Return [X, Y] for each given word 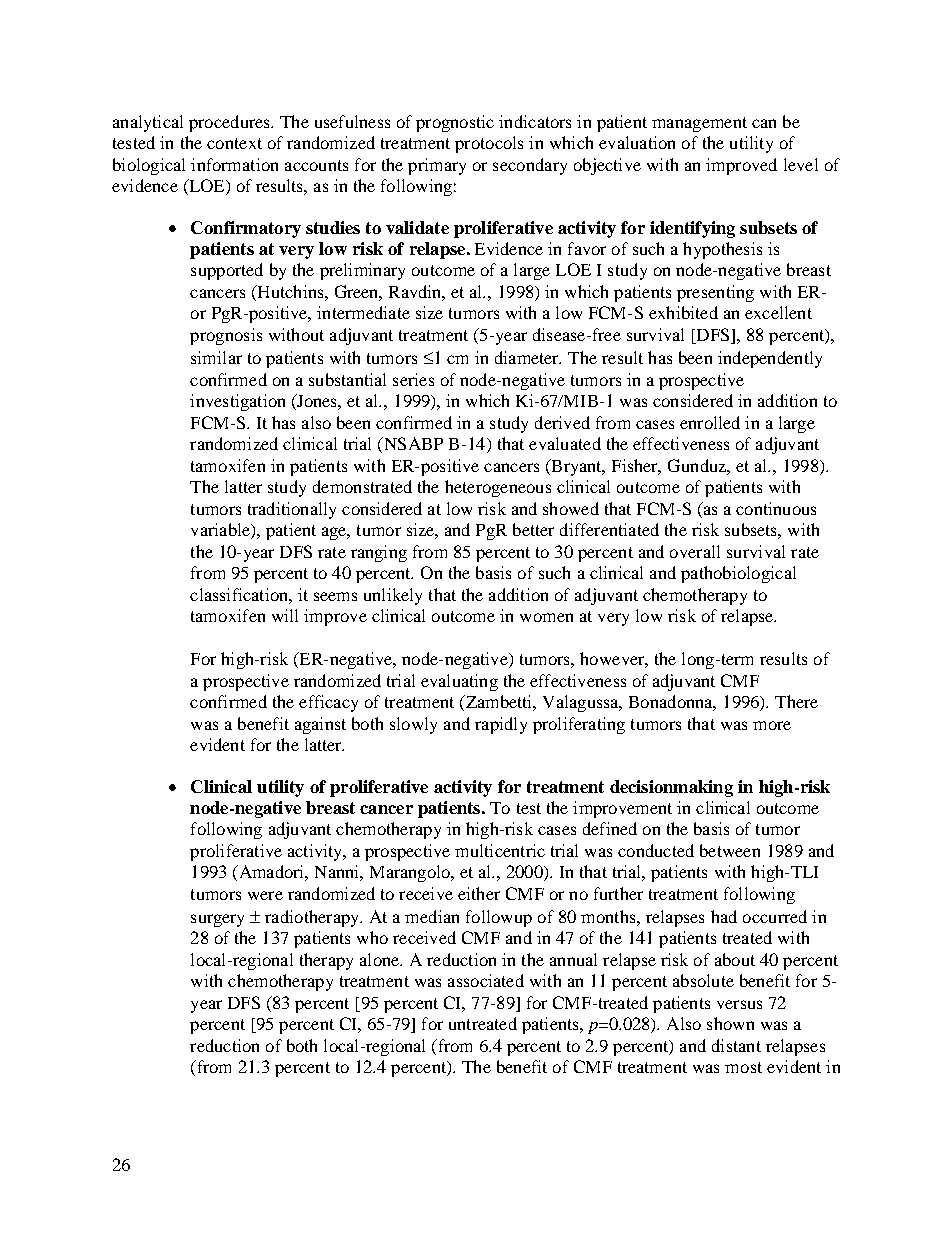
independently [770, 359]
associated [486, 980]
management [699, 124]
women [546, 617]
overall [695, 551]
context [234, 143]
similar [216, 357]
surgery [217, 920]
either [479, 893]
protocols [489, 144]
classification [240, 594]
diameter [528, 357]
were [265, 895]
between [730, 850]
